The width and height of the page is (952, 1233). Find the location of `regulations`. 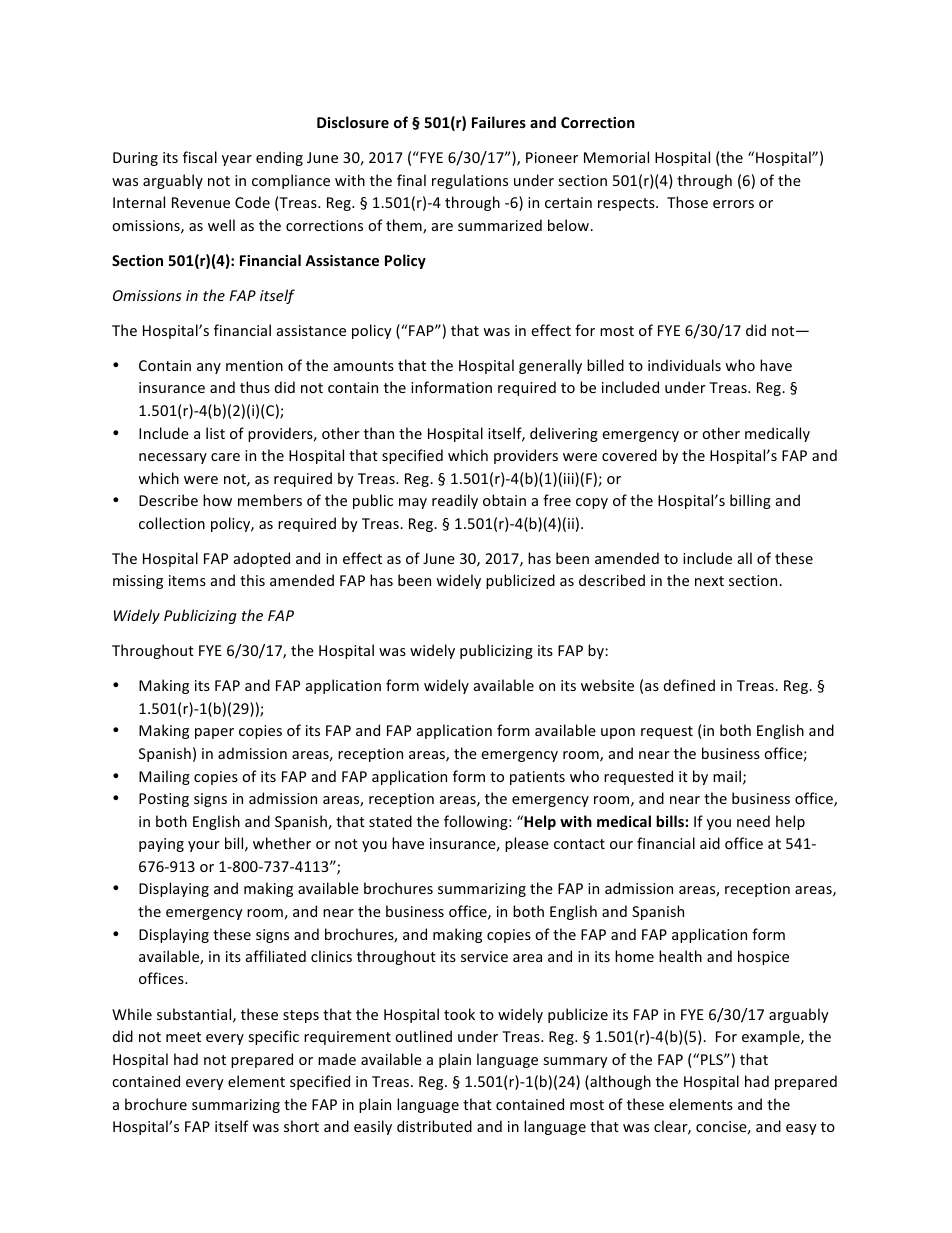

regulations is located at coordinates (470, 181).
